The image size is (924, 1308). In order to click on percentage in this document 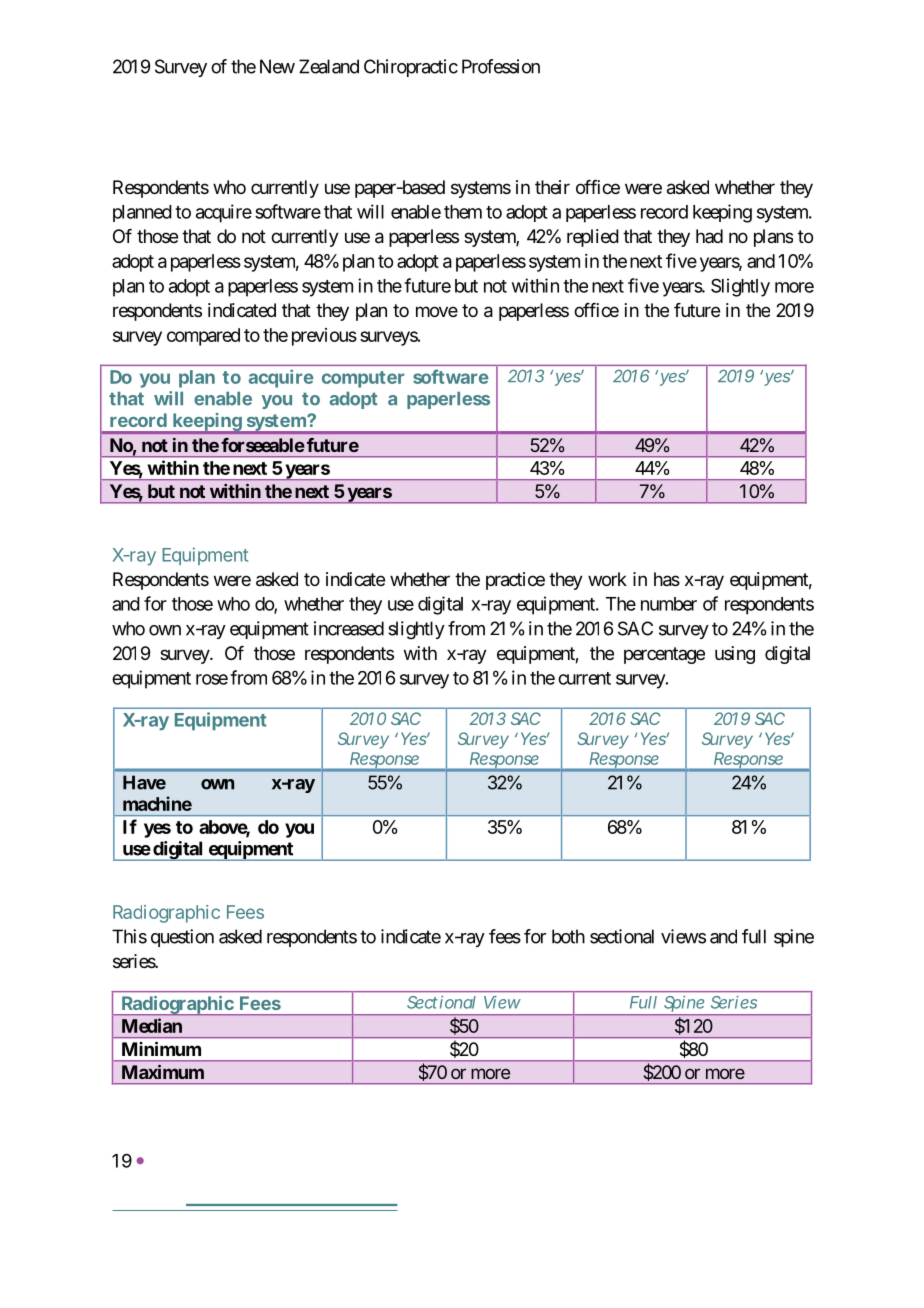, I will do `click(664, 655)`.
